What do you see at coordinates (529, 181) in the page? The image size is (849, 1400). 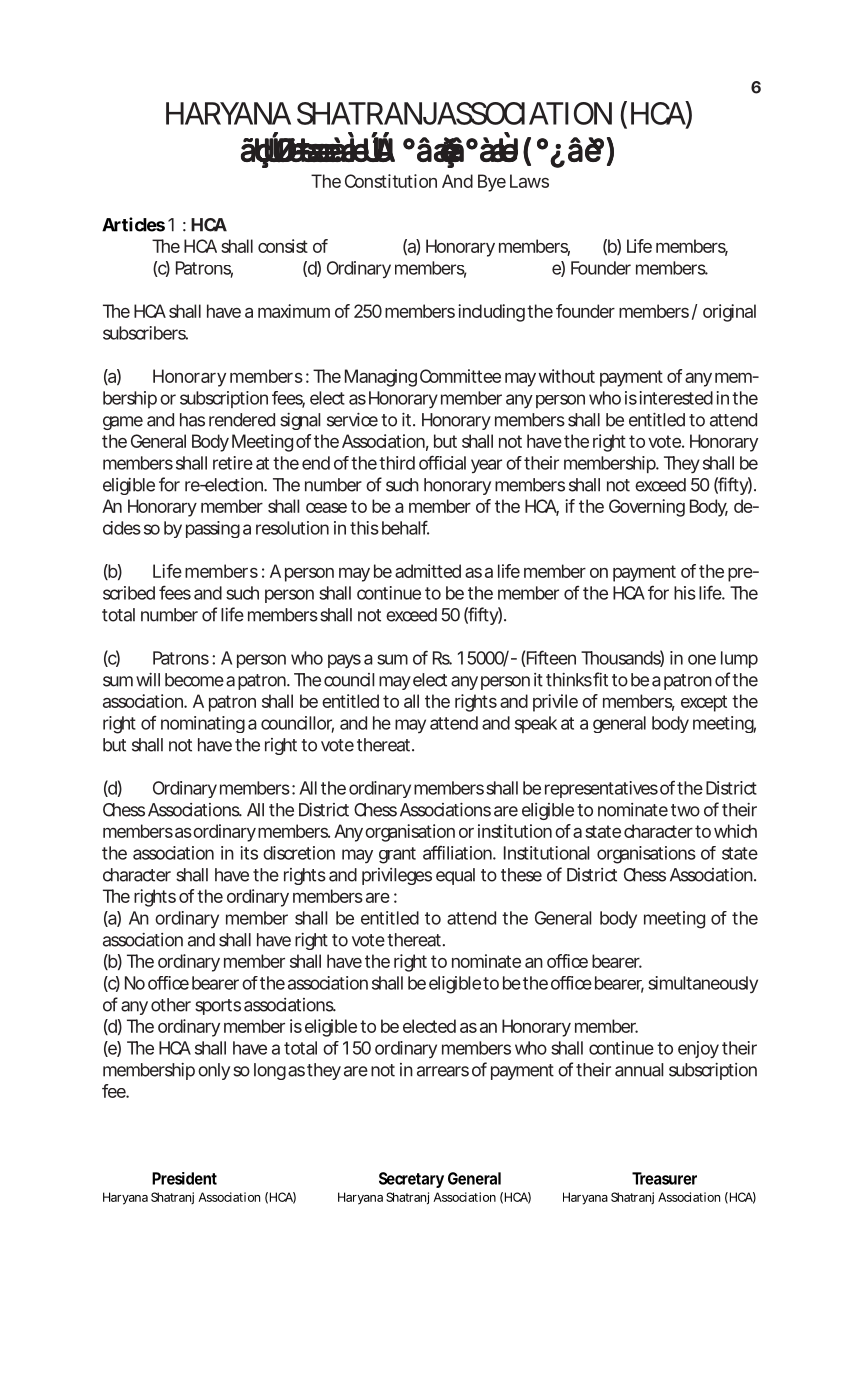 I see `Laws` at bounding box center [529, 181].
